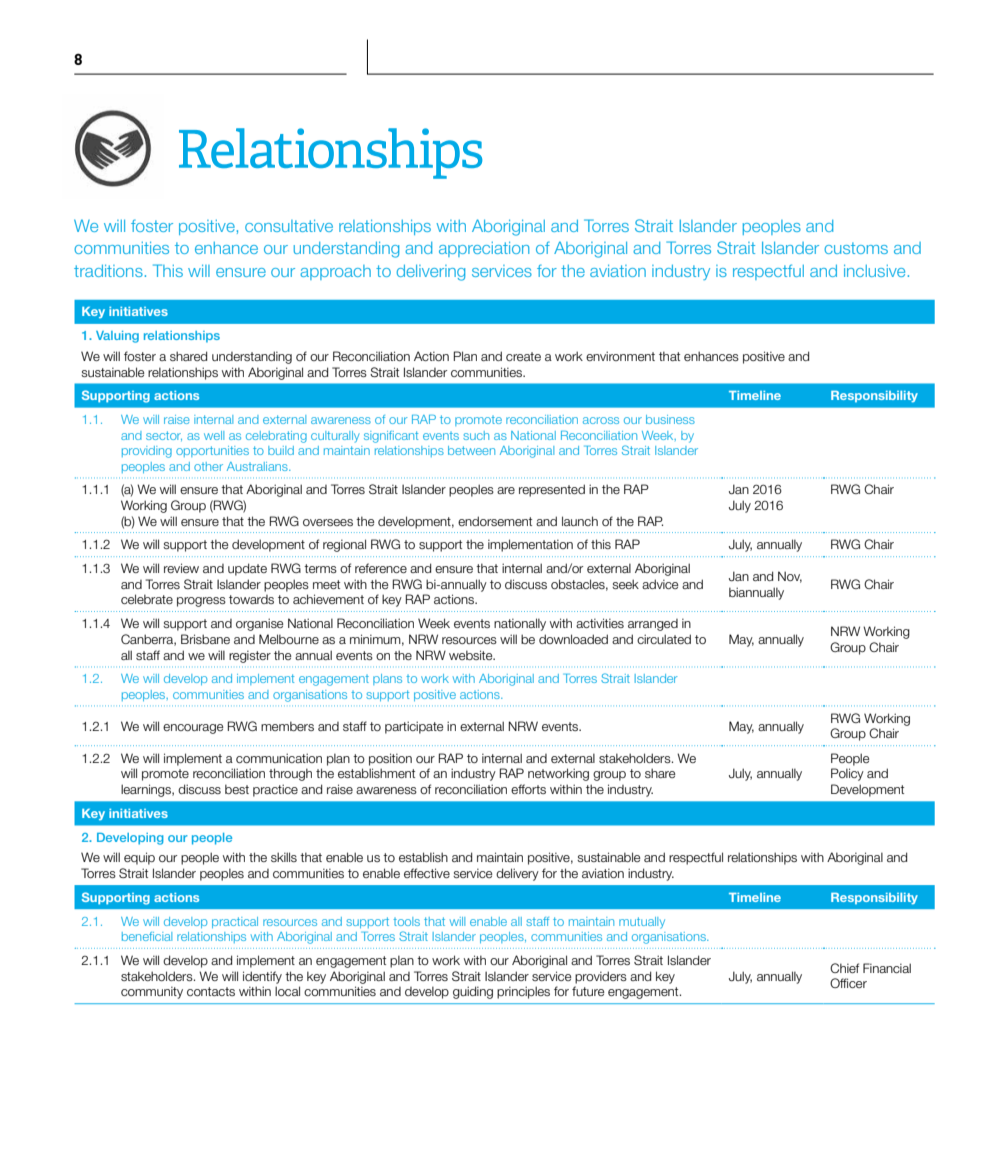 Image resolution: width=1008 pixels, height=1176 pixels. What do you see at coordinates (670, 419) in the screenshot?
I see `business` at bounding box center [670, 419].
